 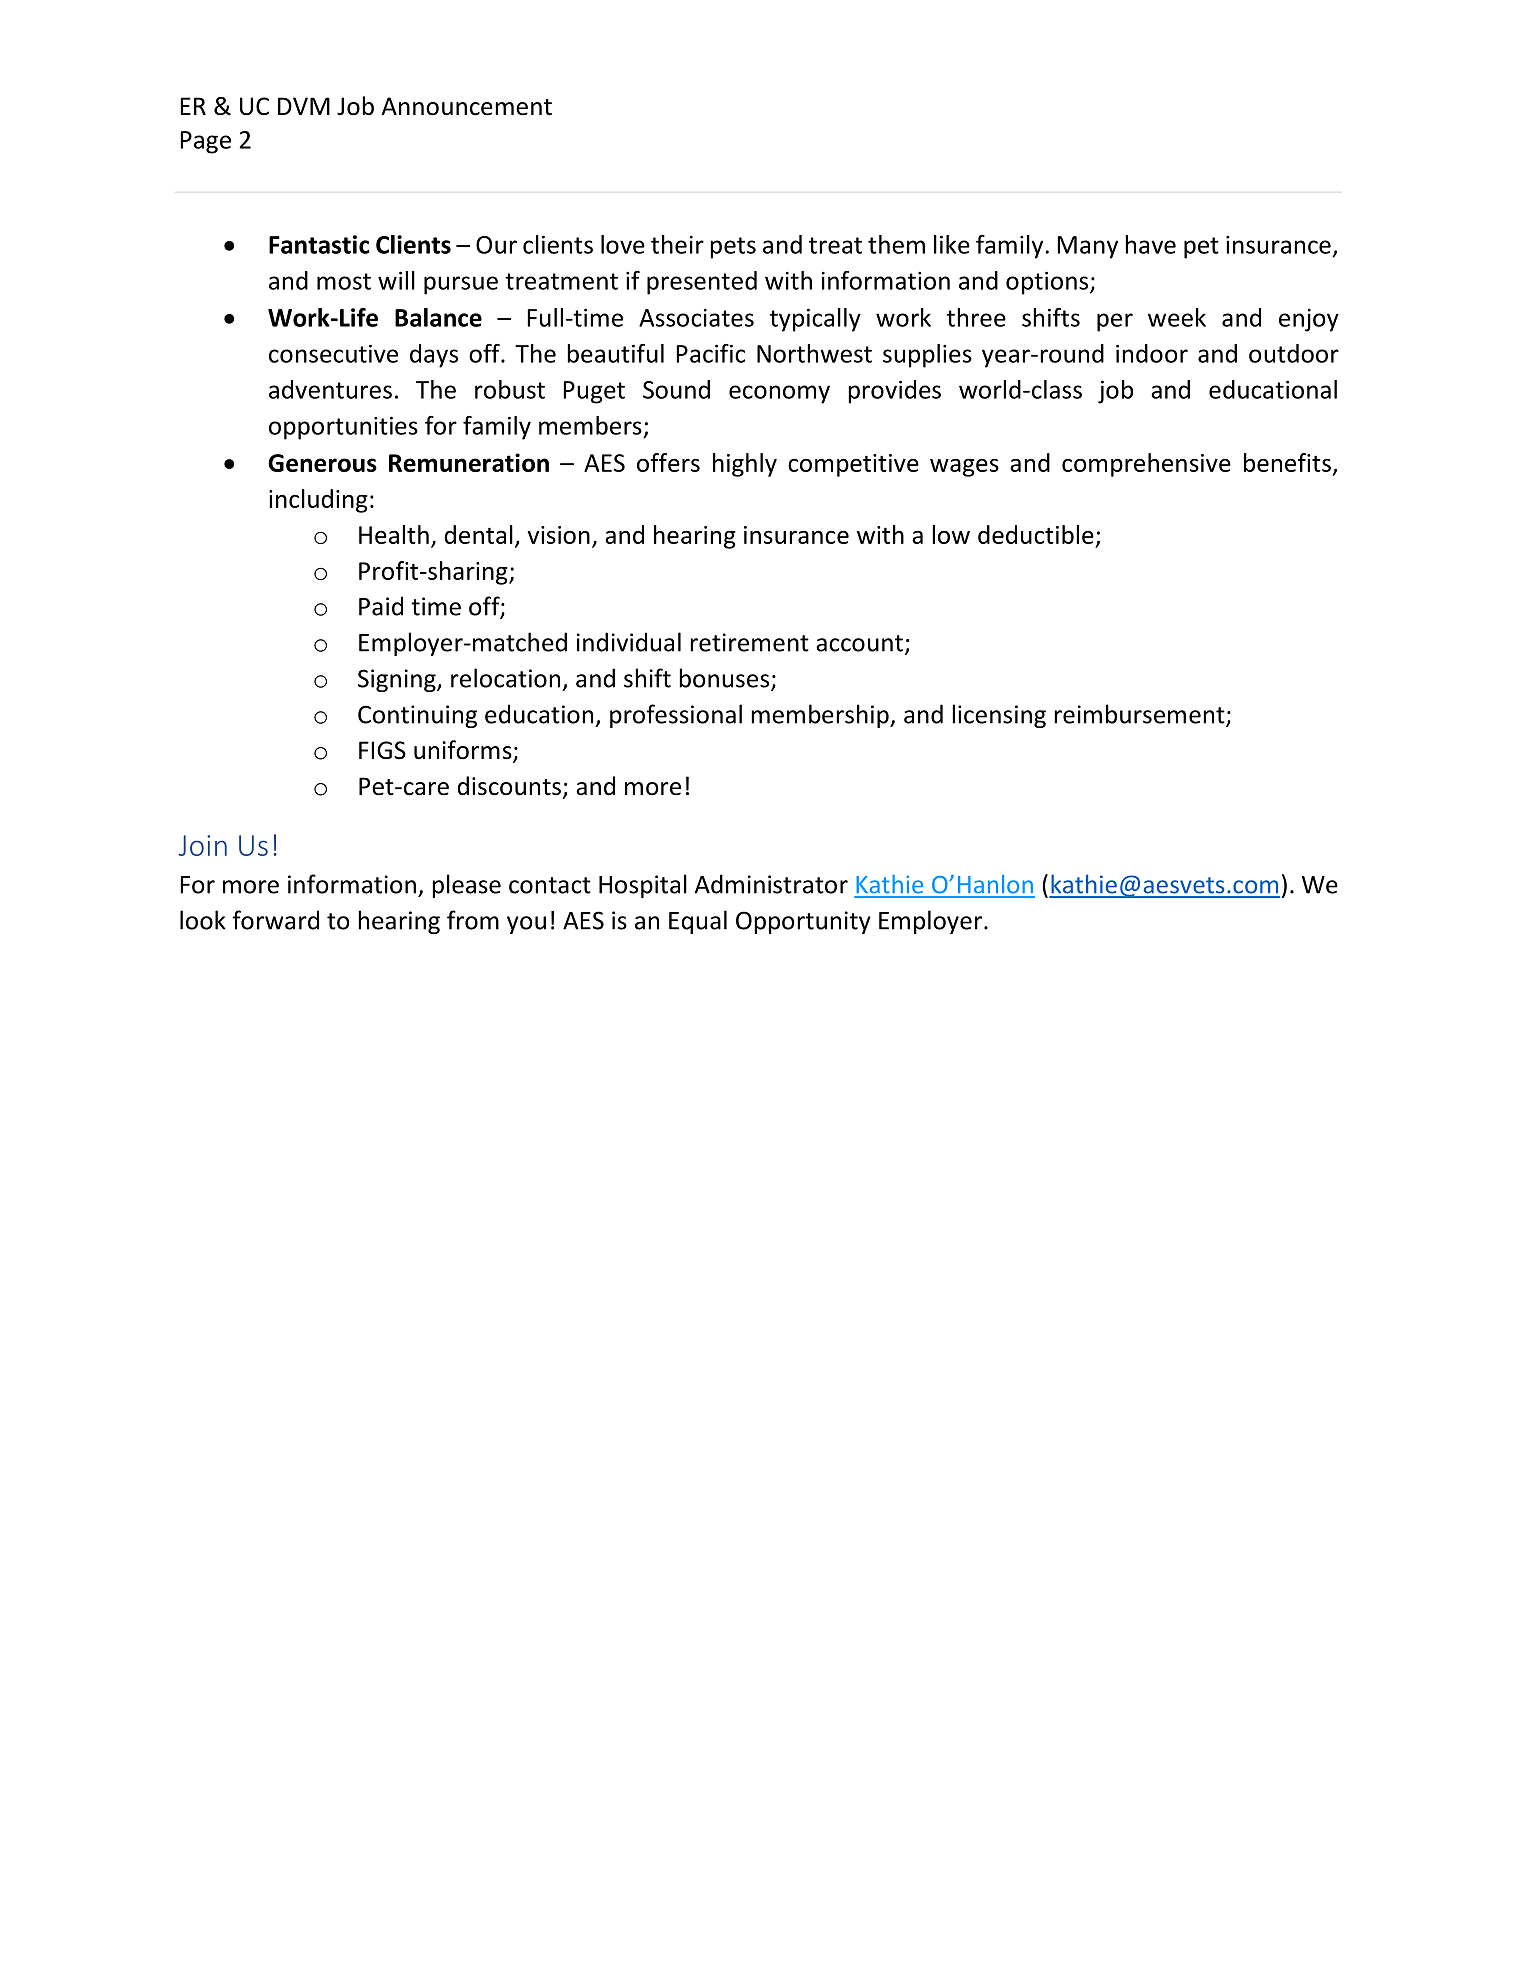 What do you see at coordinates (275, 920) in the page?
I see `forward` at bounding box center [275, 920].
